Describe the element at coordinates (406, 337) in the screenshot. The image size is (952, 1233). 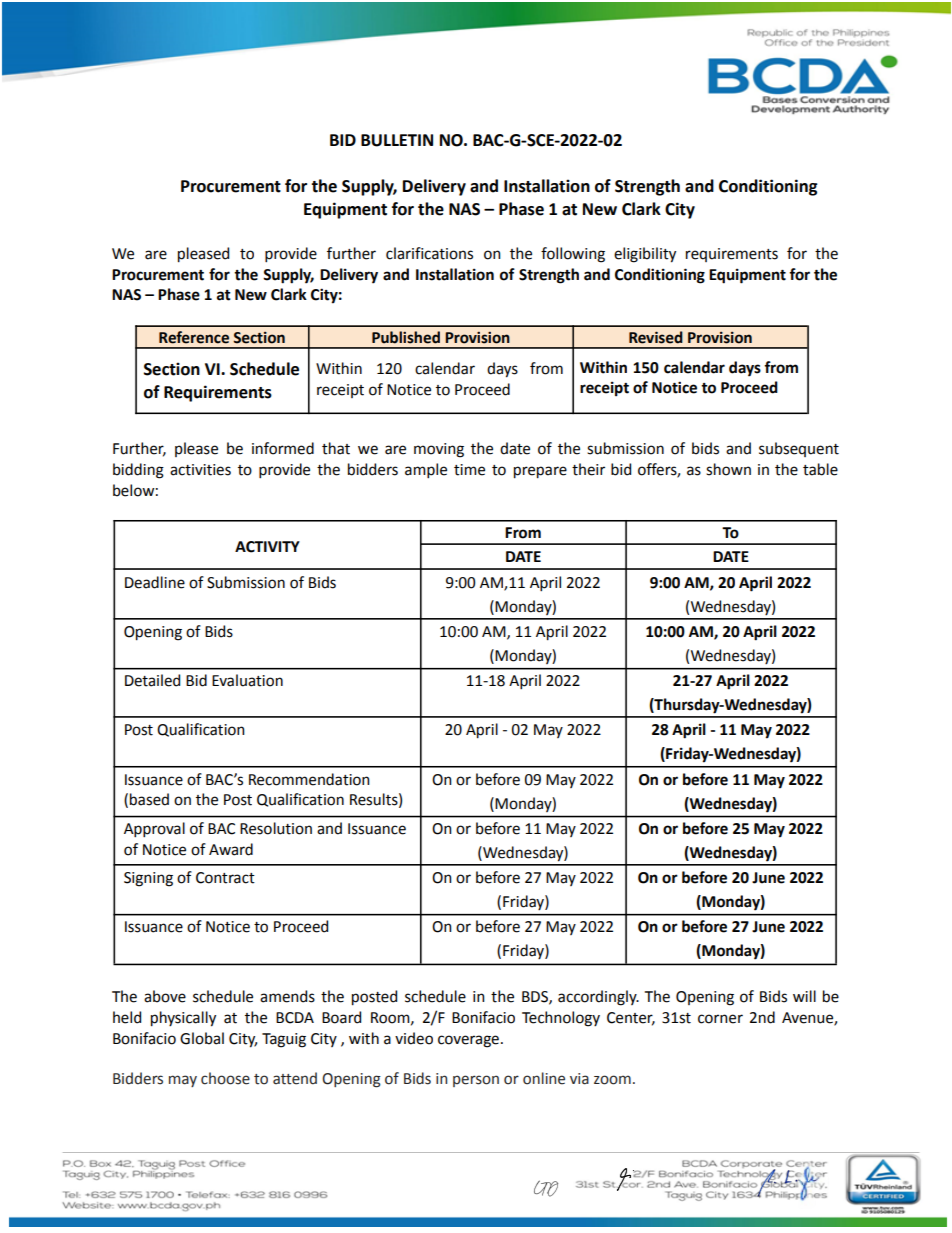
I see `Published` at that location.
